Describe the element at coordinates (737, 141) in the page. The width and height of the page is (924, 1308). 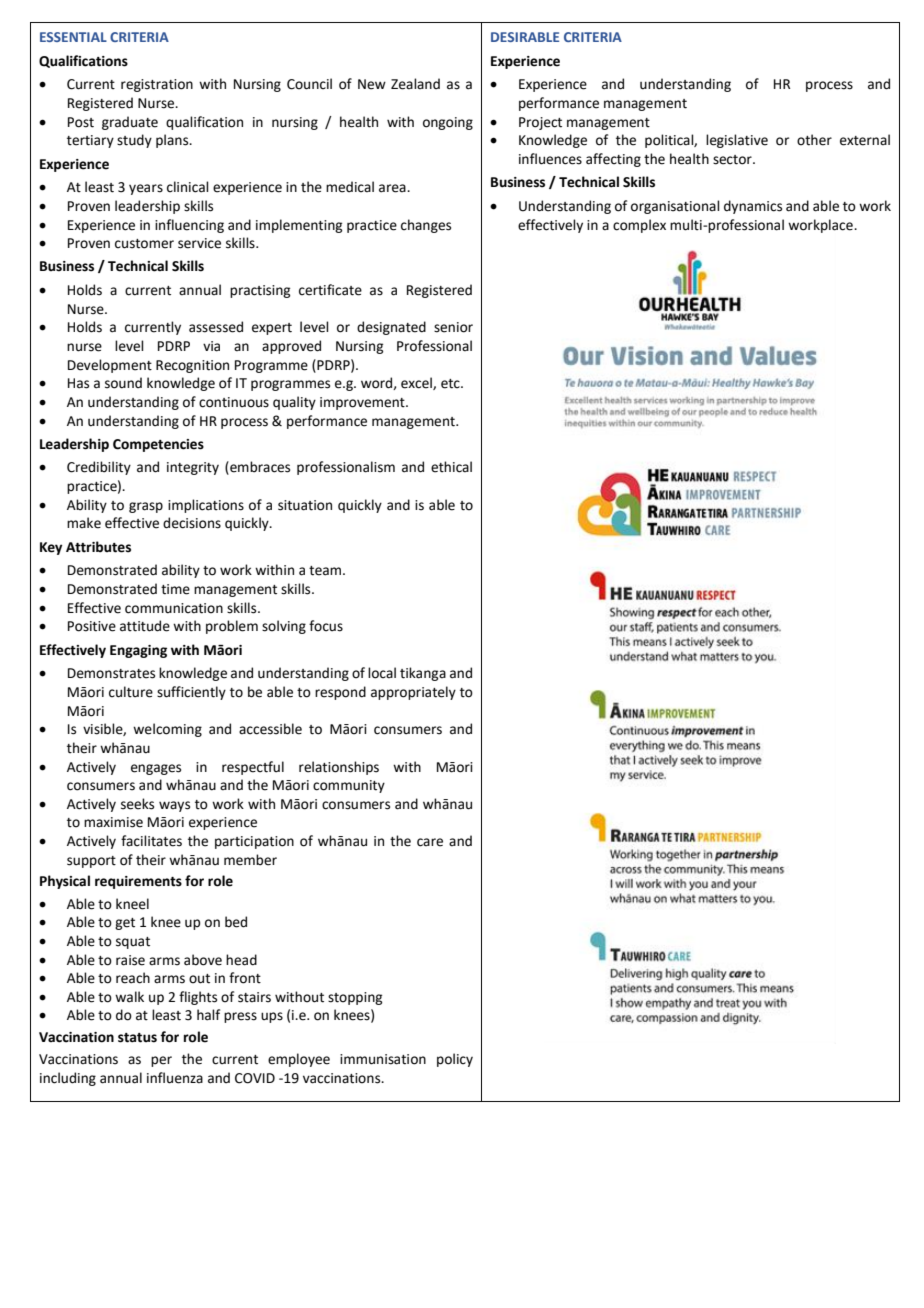
I see `legislative` at that location.
